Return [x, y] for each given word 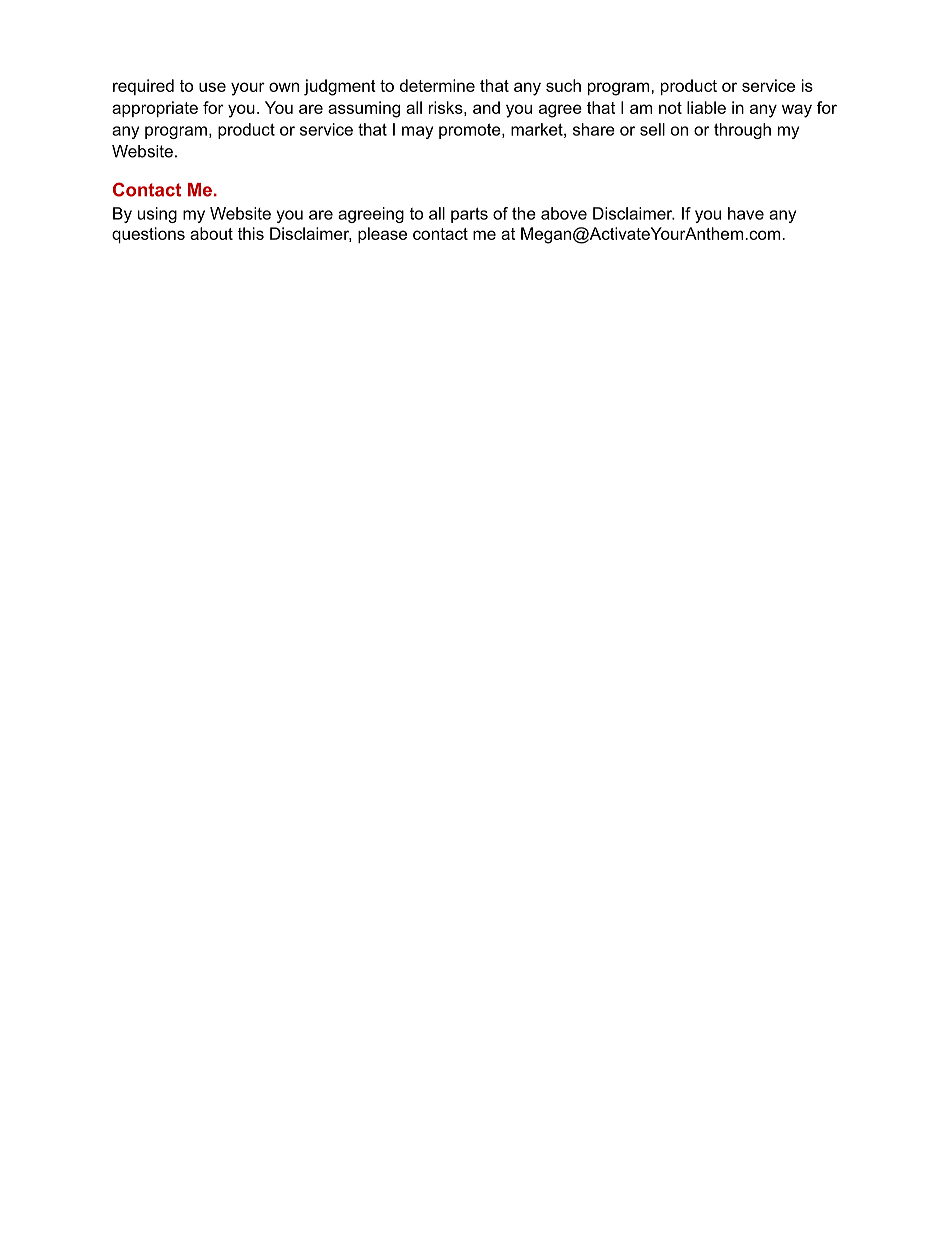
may [417, 132]
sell [652, 129]
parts [469, 215]
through [742, 131]
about [211, 233]
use [212, 87]
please [382, 235]
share [594, 129]
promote [471, 131]
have [746, 213]
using [157, 215]
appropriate [155, 109]
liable [706, 107]
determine [437, 85]
